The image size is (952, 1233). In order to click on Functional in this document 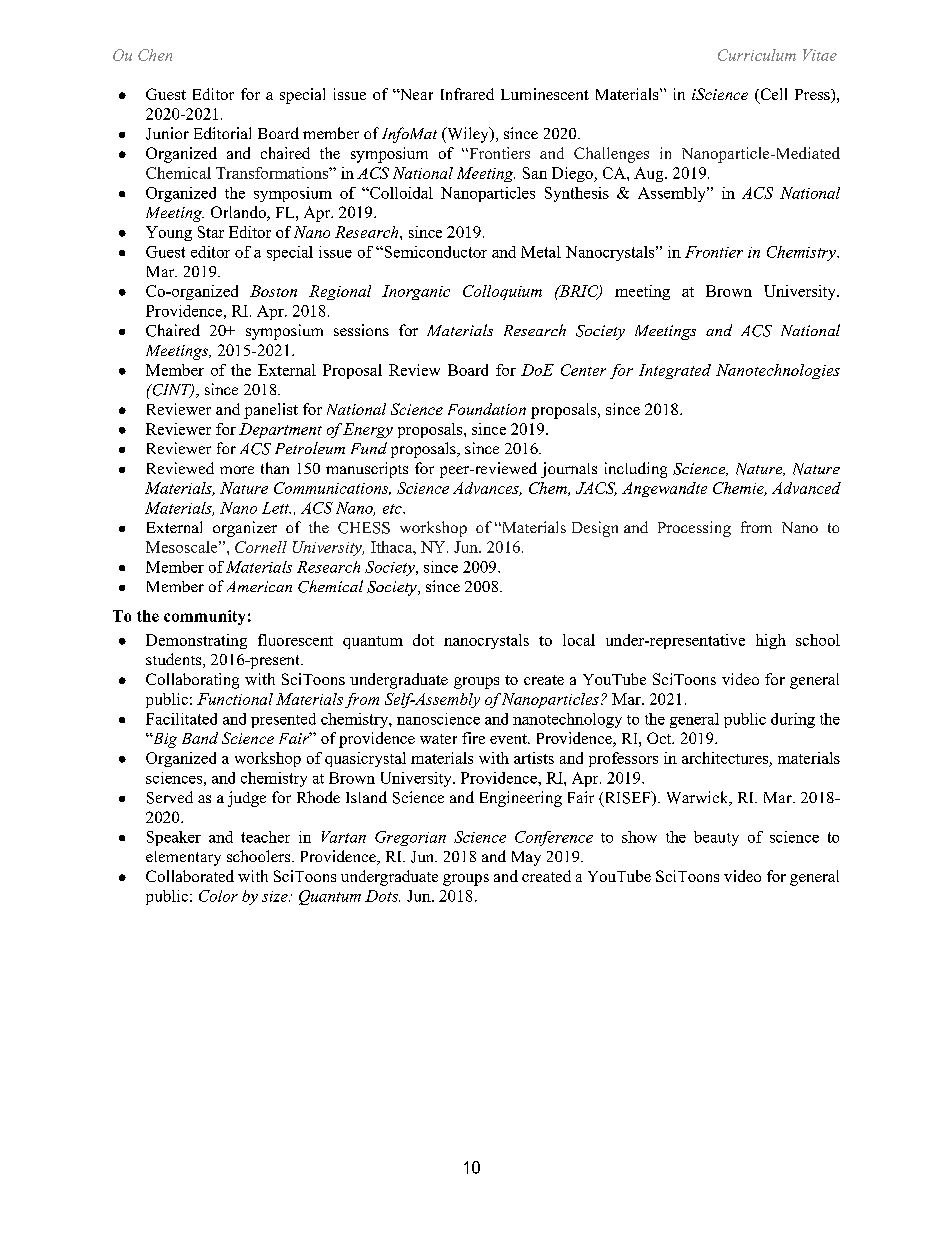, I will do `click(235, 699)`.
